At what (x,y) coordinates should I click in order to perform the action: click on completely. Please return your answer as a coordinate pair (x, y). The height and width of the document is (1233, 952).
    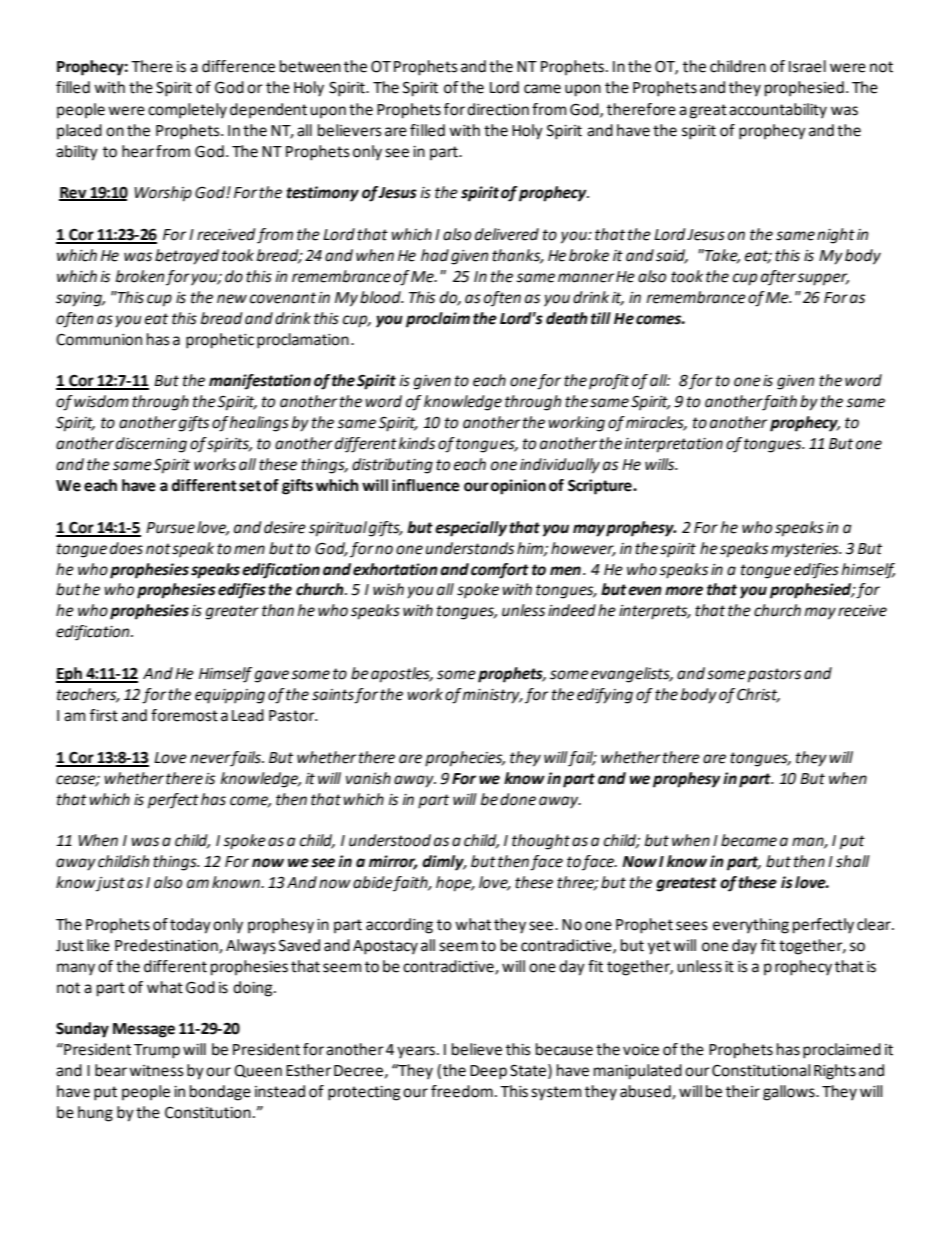
    Looking at the image, I should click on (187, 111).
